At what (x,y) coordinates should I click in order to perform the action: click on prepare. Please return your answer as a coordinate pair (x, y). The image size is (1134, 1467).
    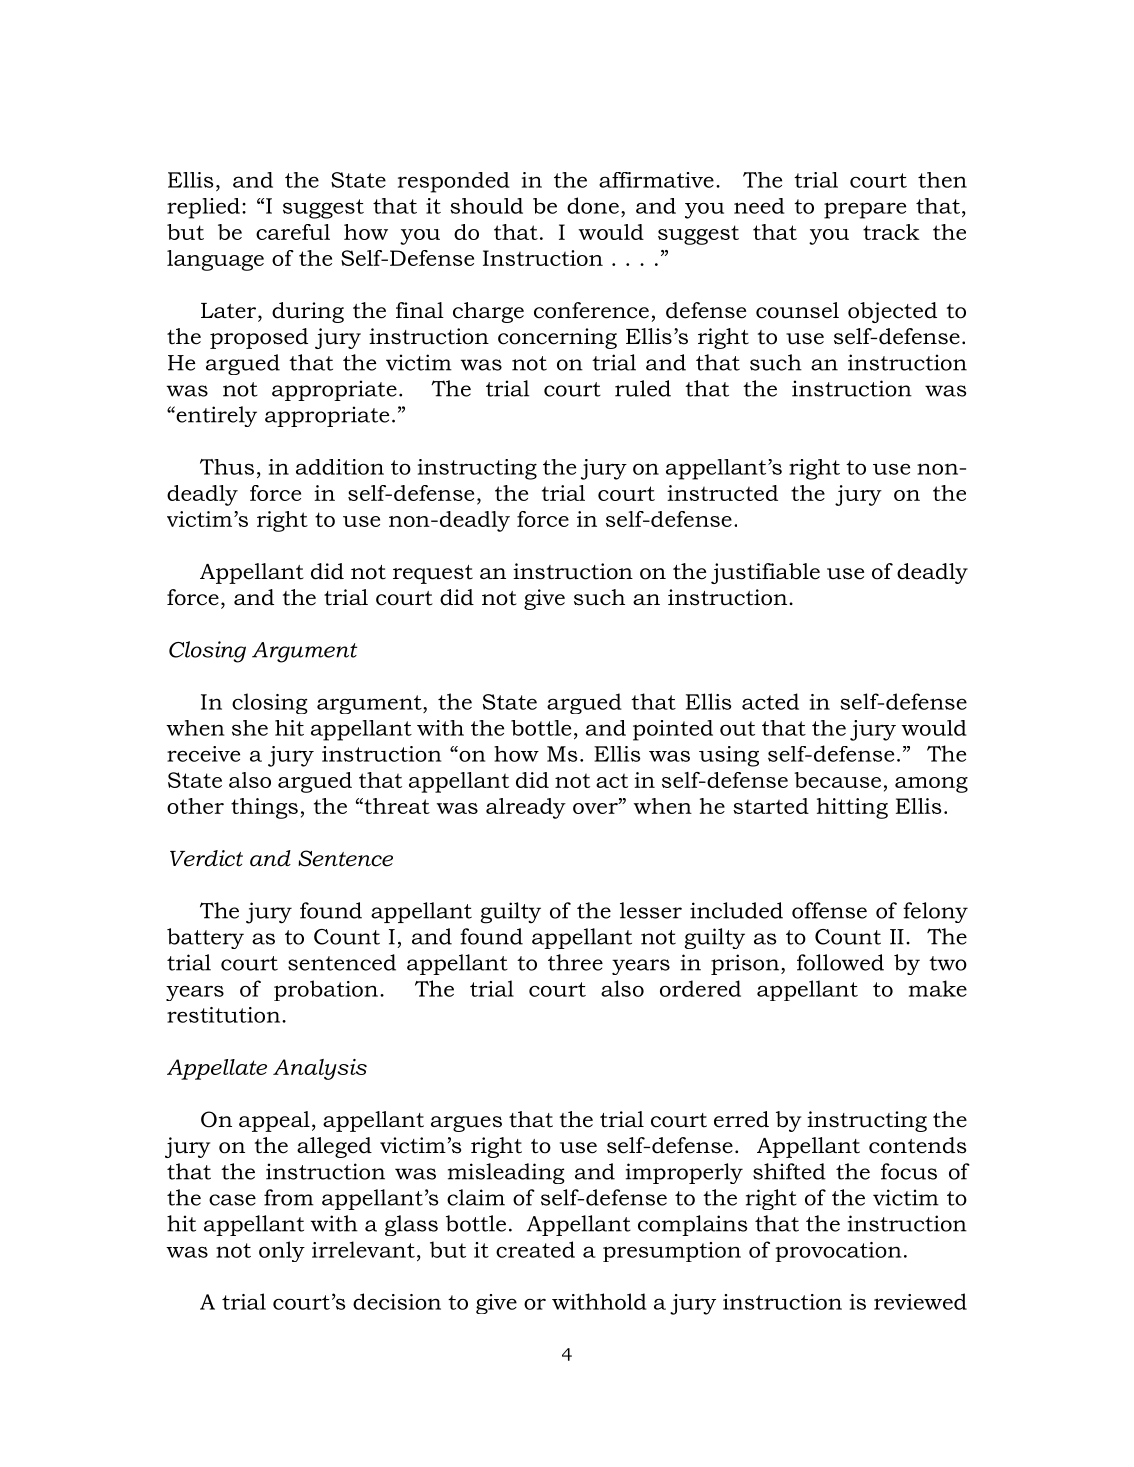
    Looking at the image, I should click on (865, 210).
